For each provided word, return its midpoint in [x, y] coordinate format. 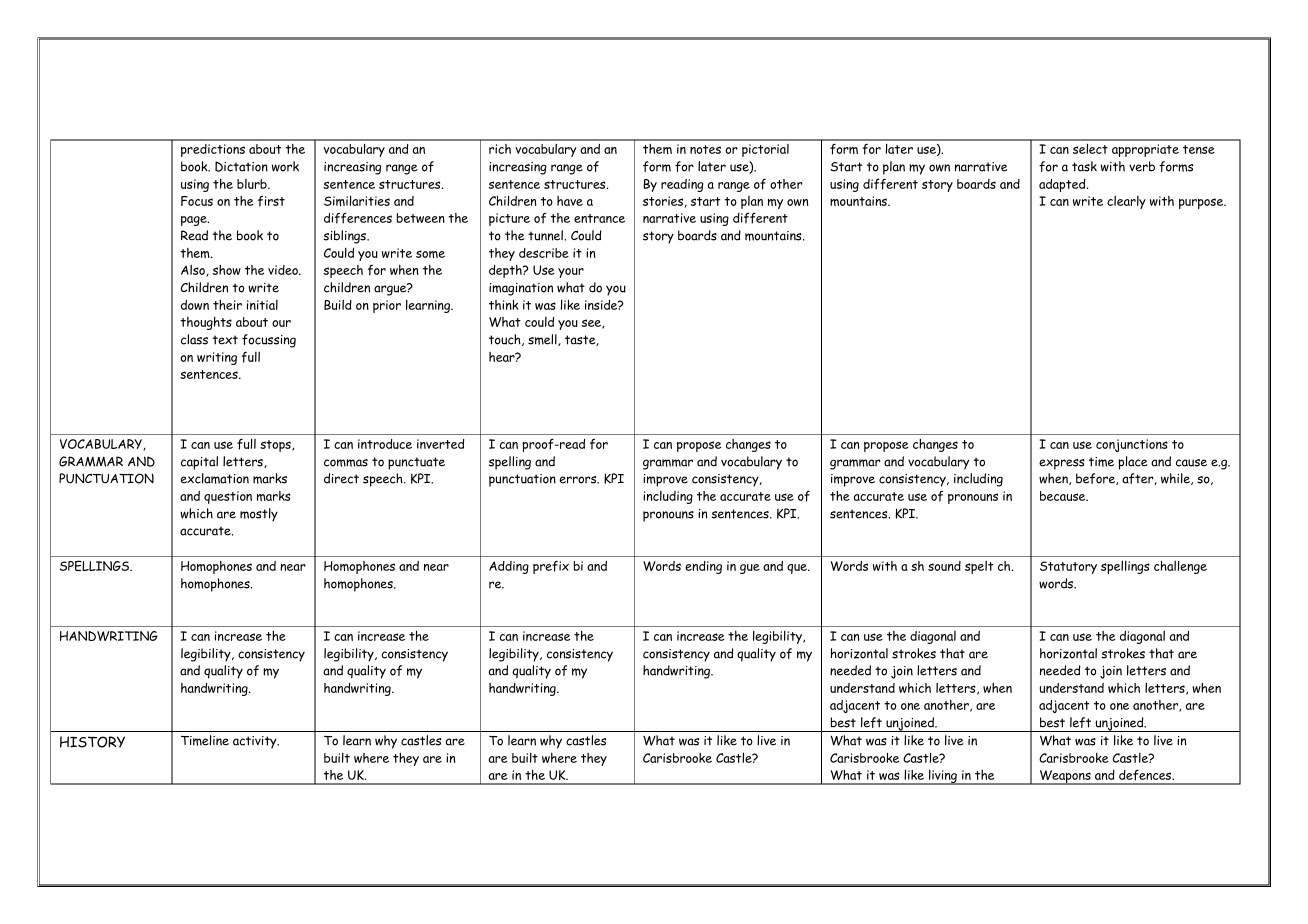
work [285, 166]
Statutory [1068, 567]
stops [276, 446]
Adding [509, 567]
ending [703, 567]
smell [543, 340]
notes [705, 149]
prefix [551, 567]
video [284, 270]
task [1084, 166]
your [571, 273]
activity [256, 742]
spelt [979, 567]
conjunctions [1132, 445]
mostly [259, 515]
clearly [1126, 202]
